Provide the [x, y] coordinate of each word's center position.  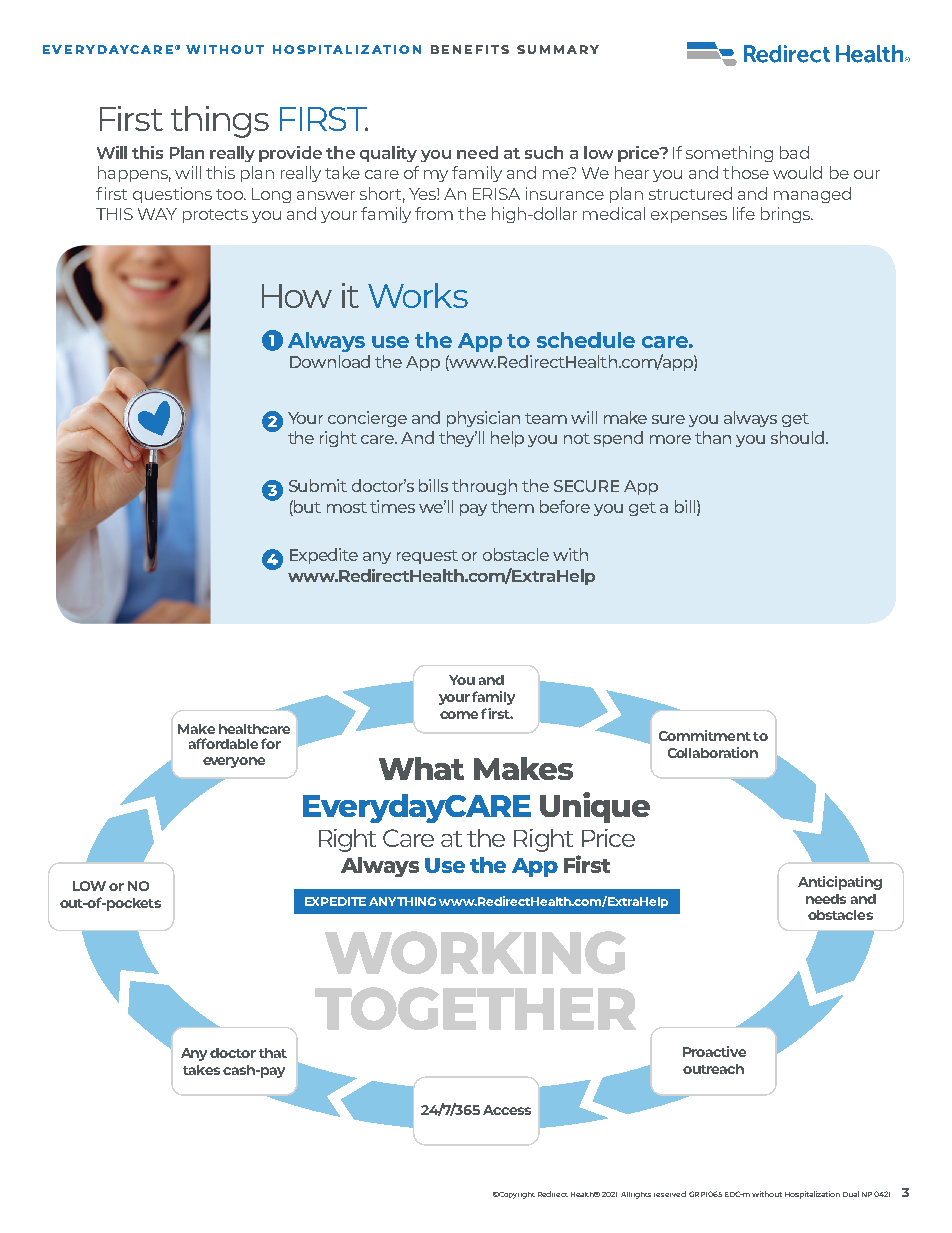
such [544, 152]
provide [290, 154]
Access [507, 1110]
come [459, 715]
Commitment [705, 735]
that [273, 1053]
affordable [223, 743]
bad [794, 152]
